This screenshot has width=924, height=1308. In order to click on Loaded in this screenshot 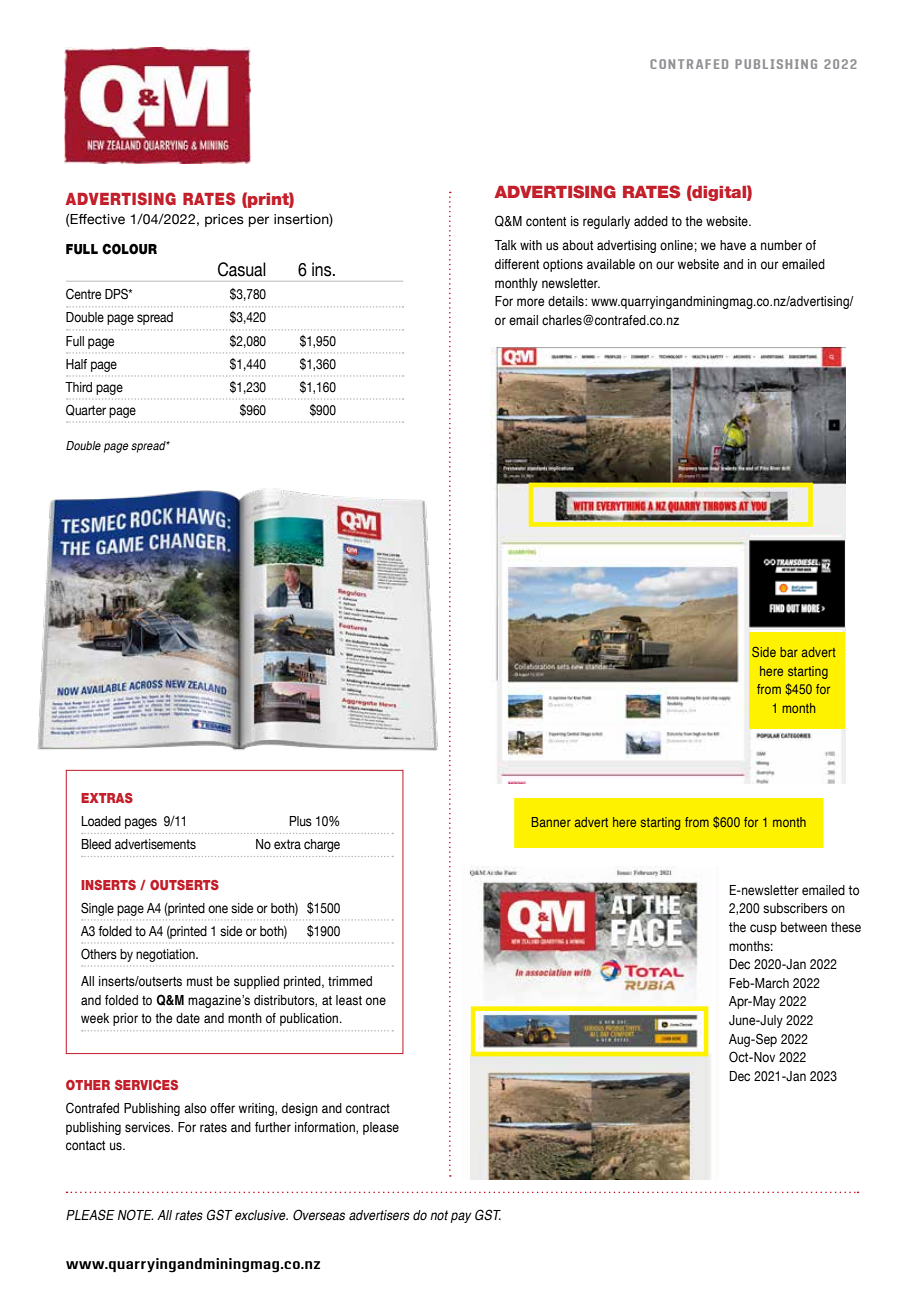, I will do `click(101, 821)`.
